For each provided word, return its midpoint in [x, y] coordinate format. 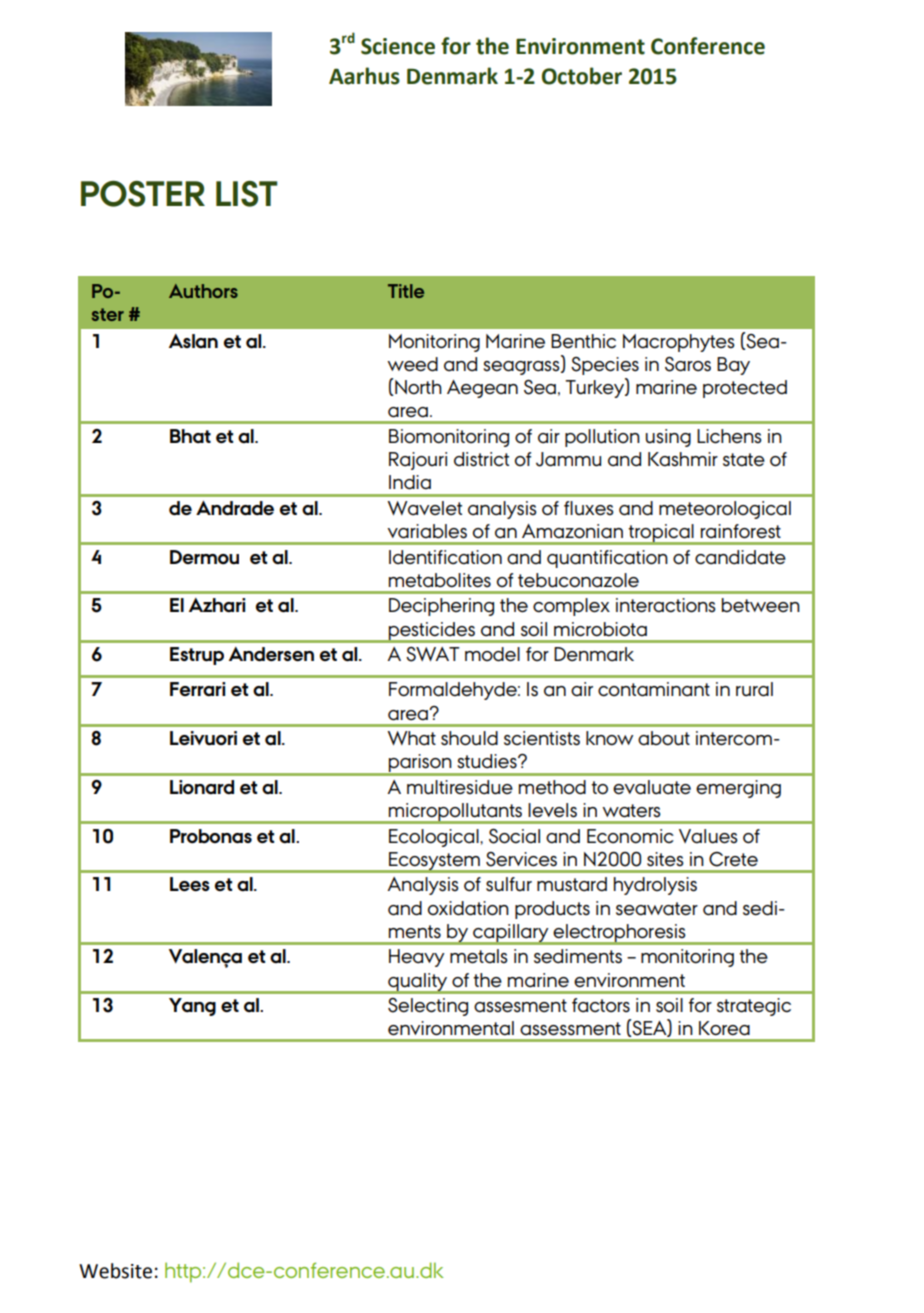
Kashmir [683, 459]
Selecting [428, 1007]
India [410, 482]
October [582, 76]
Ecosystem [434, 862]
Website [115, 1271]
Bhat [190, 436]
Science [398, 46]
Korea [724, 1028]
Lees [190, 884]
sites [665, 859]
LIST [246, 194]
